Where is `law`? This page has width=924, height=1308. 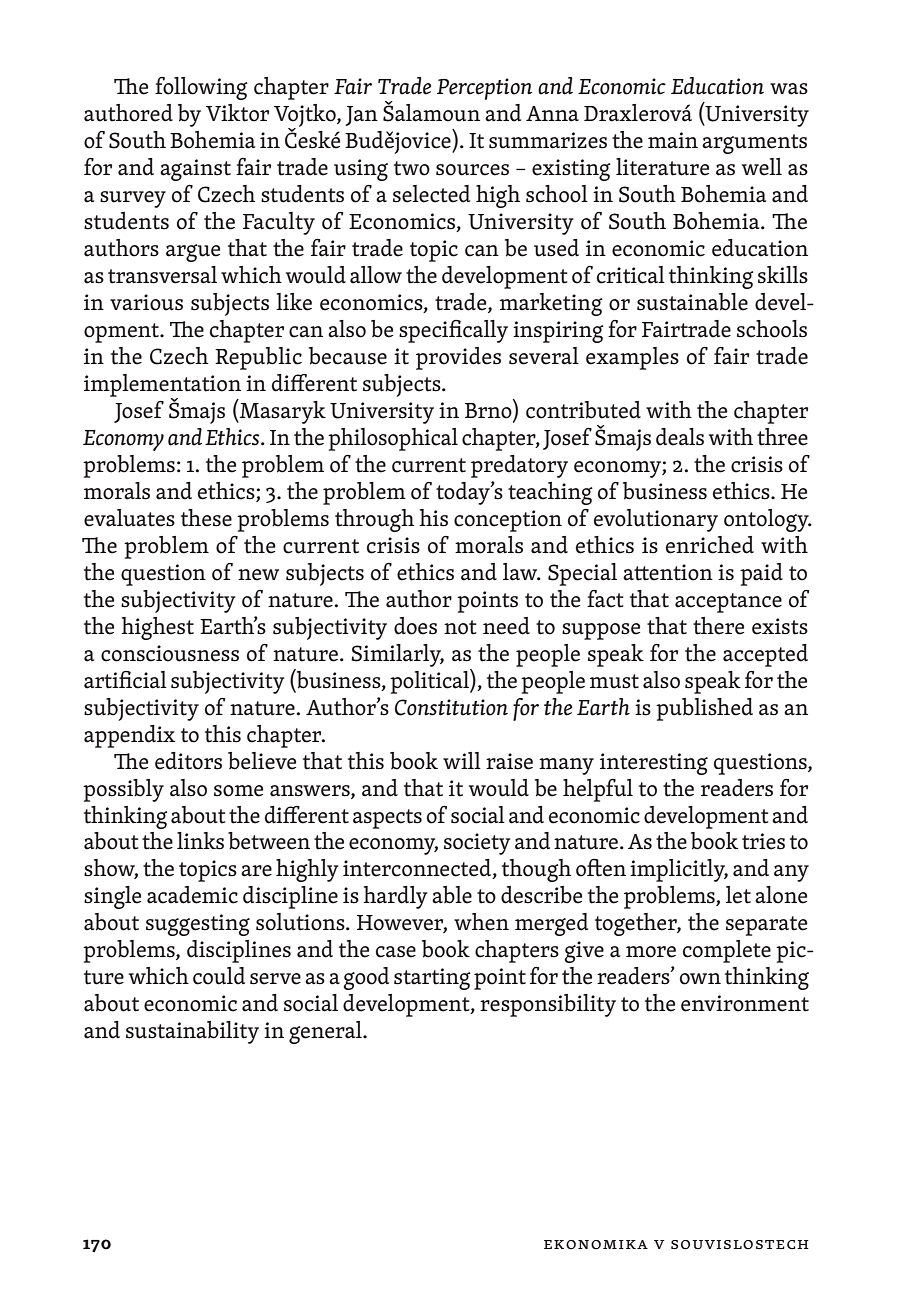
law is located at coordinates (521, 572).
